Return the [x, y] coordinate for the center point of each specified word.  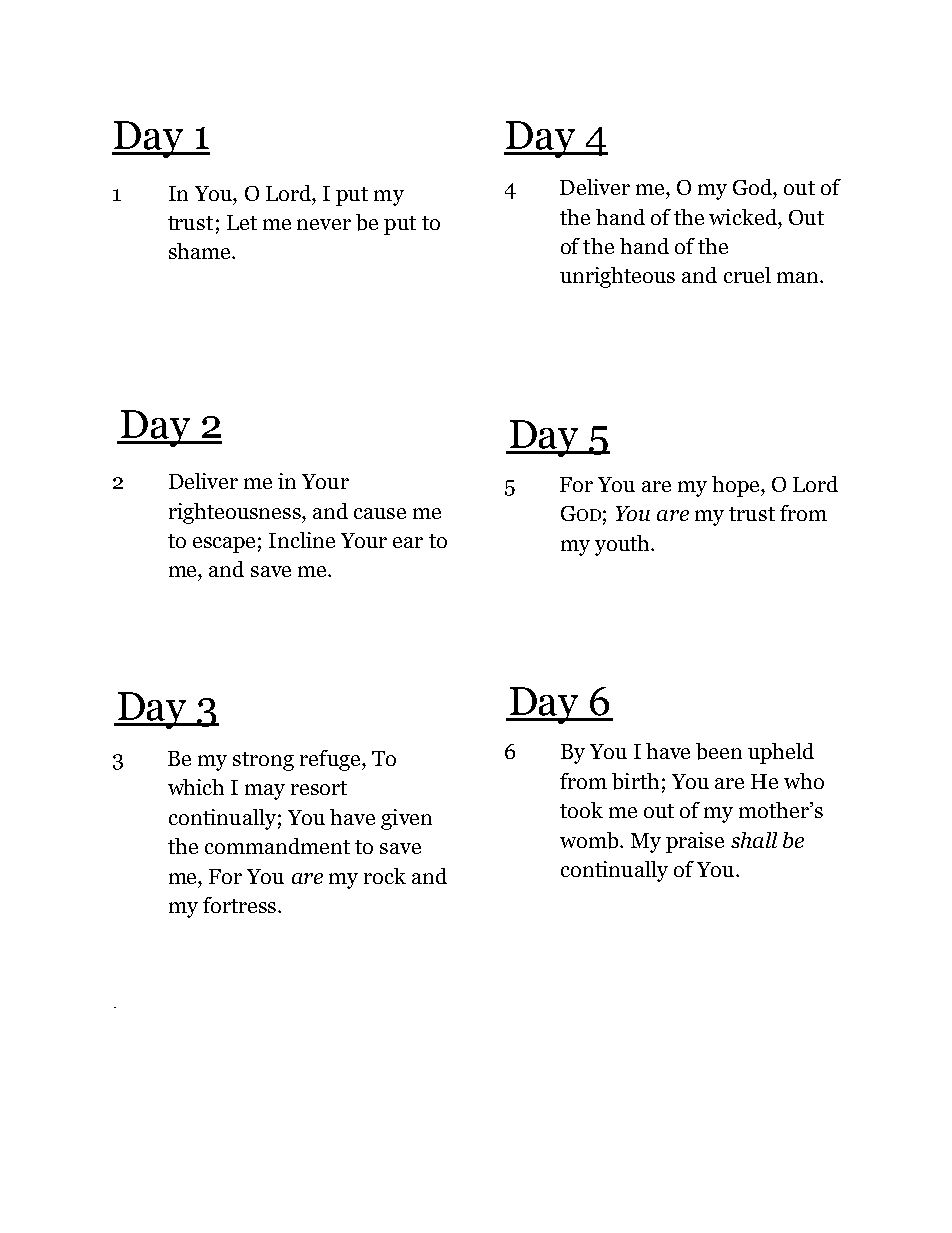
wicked [744, 217]
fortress [239, 905]
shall [754, 840]
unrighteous [617, 277]
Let [242, 222]
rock [385, 876]
